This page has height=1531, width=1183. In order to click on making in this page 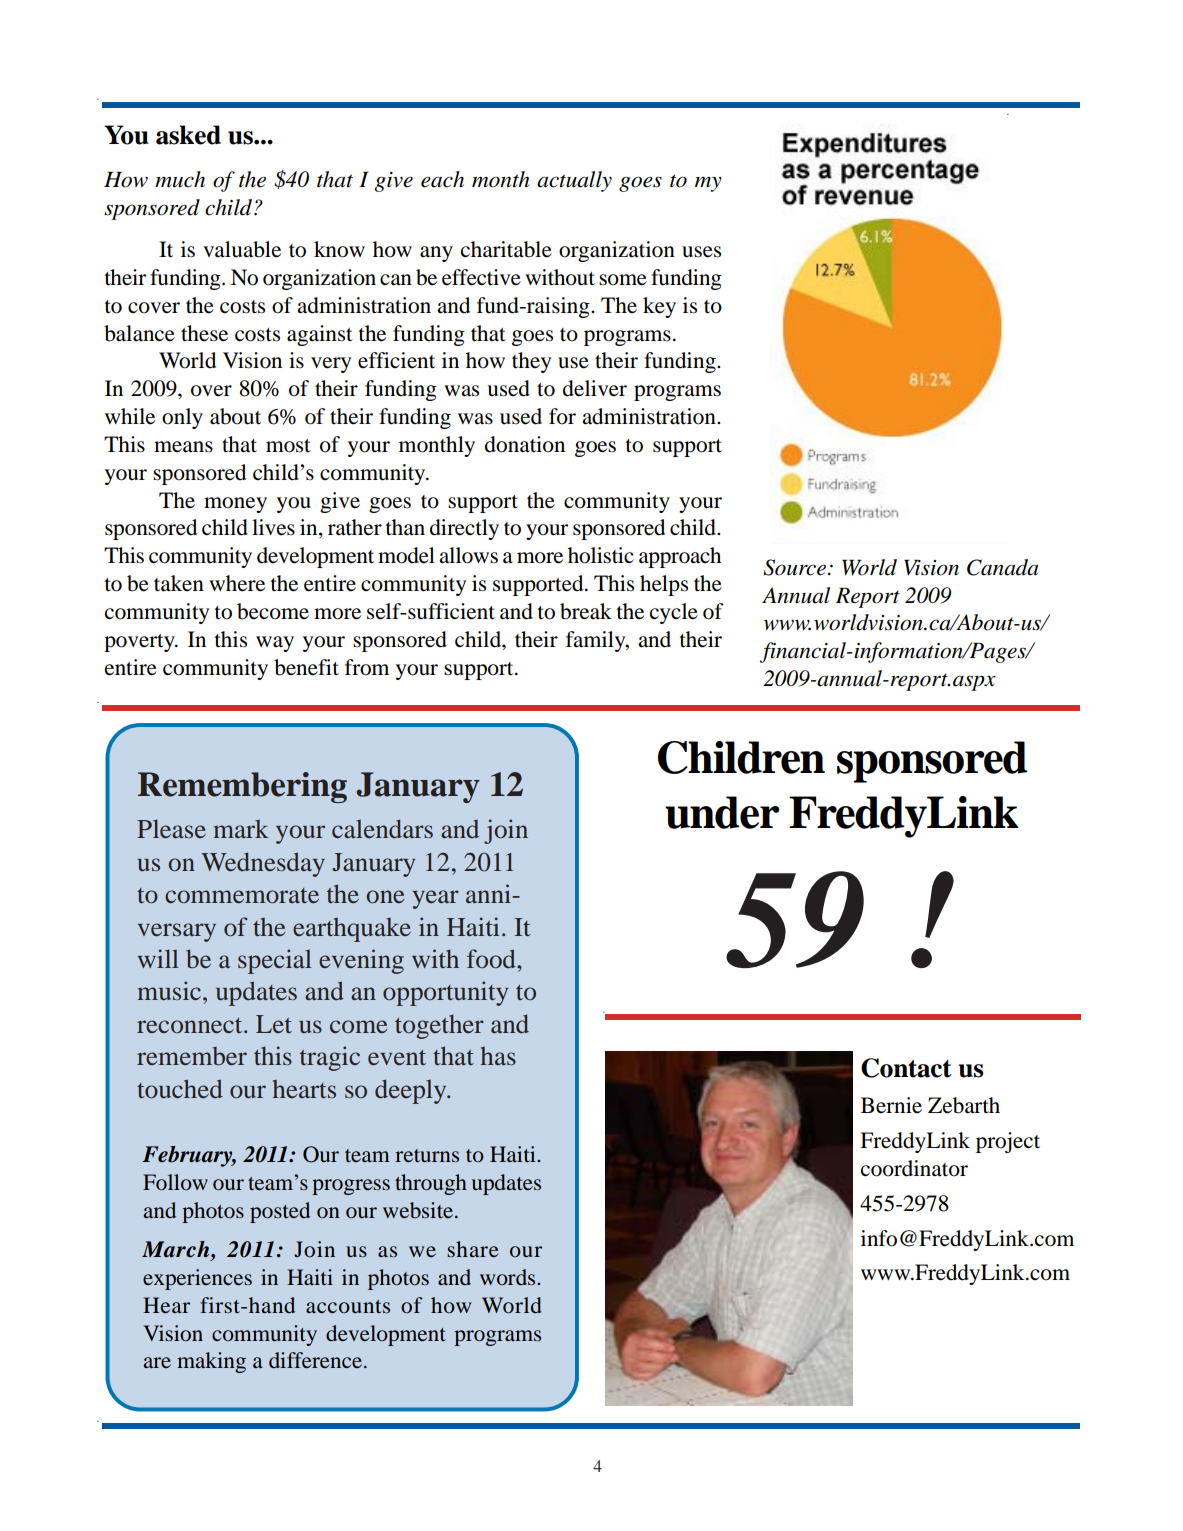, I will do `click(211, 1362)`.
